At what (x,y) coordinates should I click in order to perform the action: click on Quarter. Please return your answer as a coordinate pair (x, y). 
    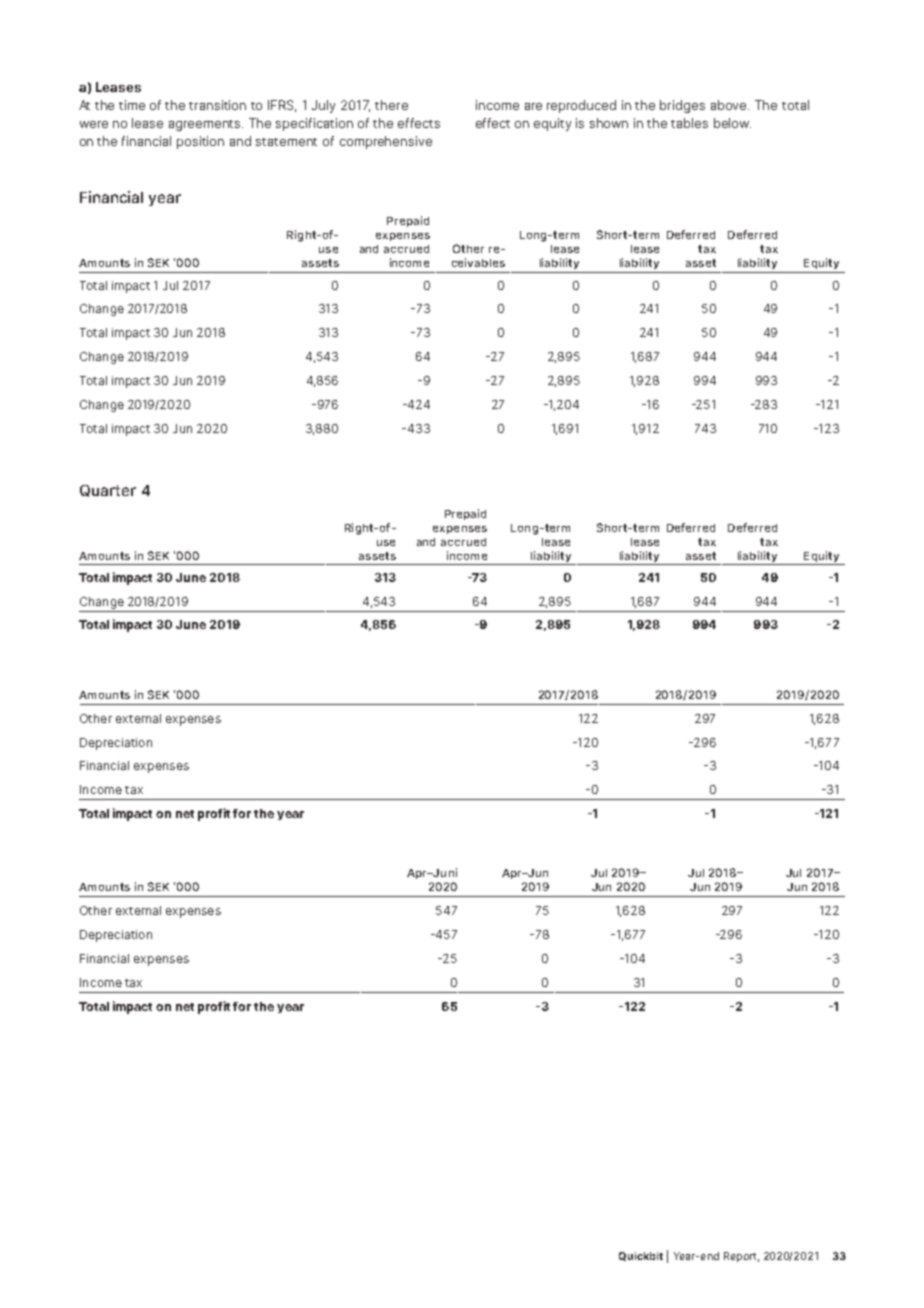
    Looking at the image, I should click on (108, 491).
